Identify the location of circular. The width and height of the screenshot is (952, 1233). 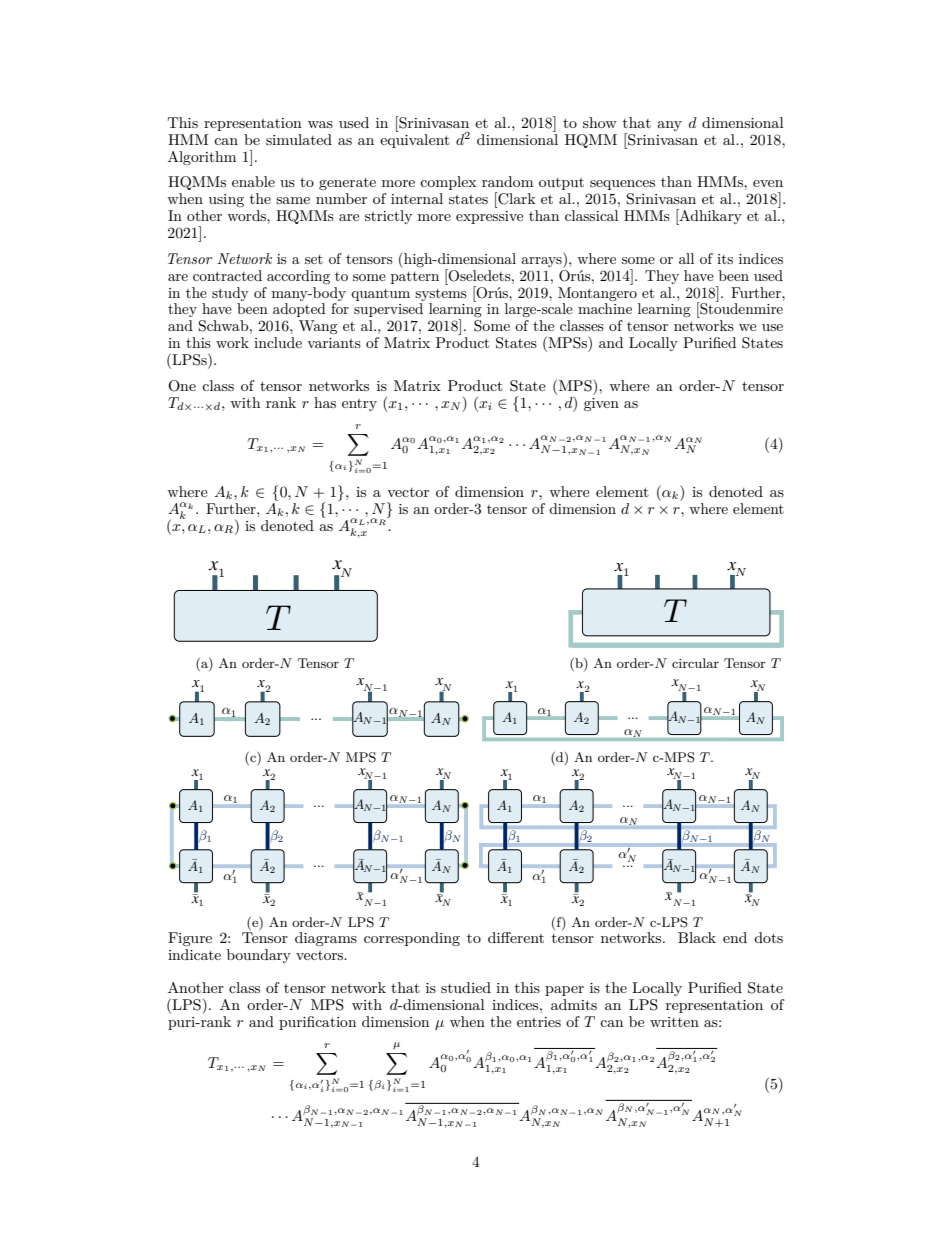
(695, 663).
